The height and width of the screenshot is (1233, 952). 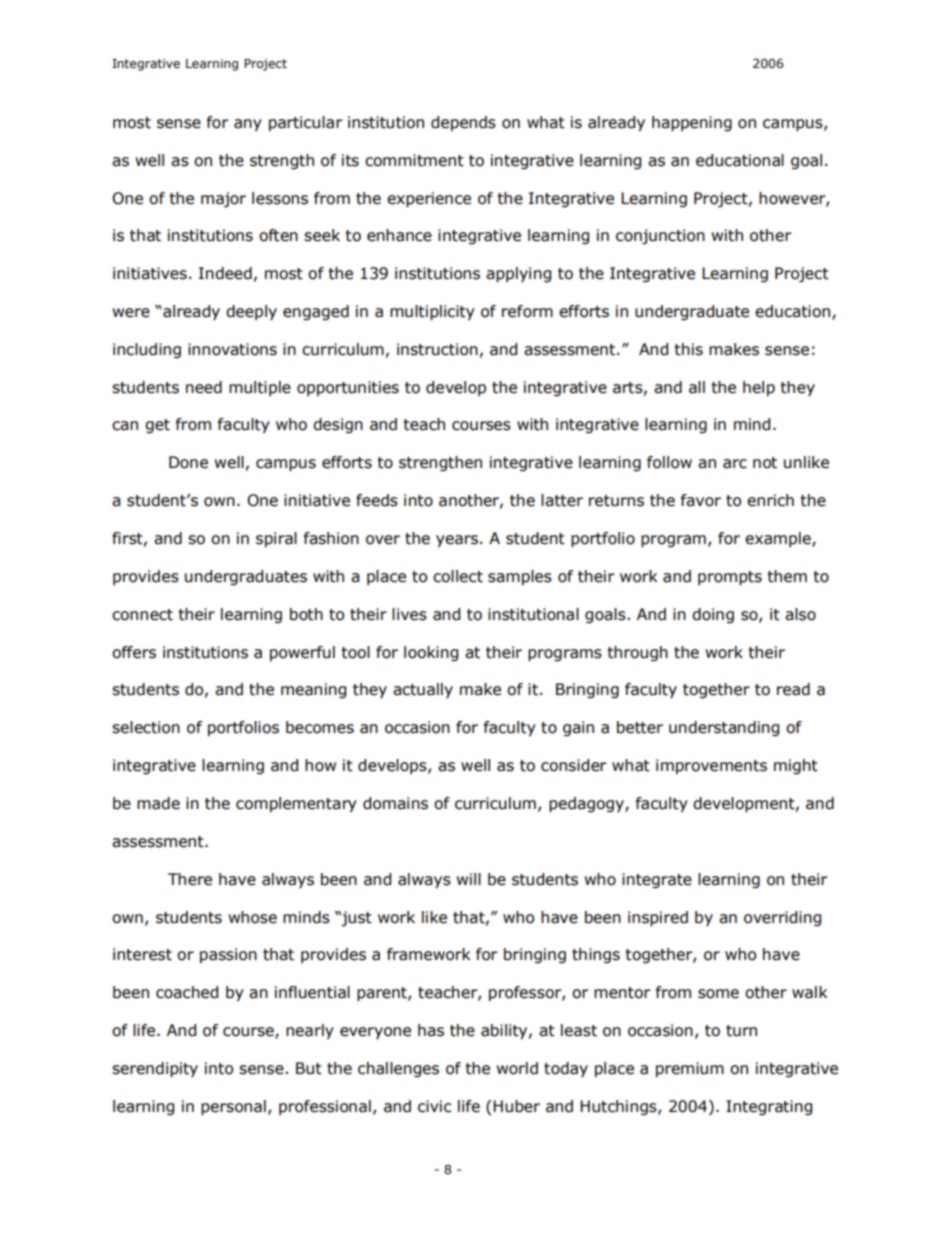 What do you see at coordinates (735, 464) in the screenshot?
I see `arc` at bounding box center [735, 464].
